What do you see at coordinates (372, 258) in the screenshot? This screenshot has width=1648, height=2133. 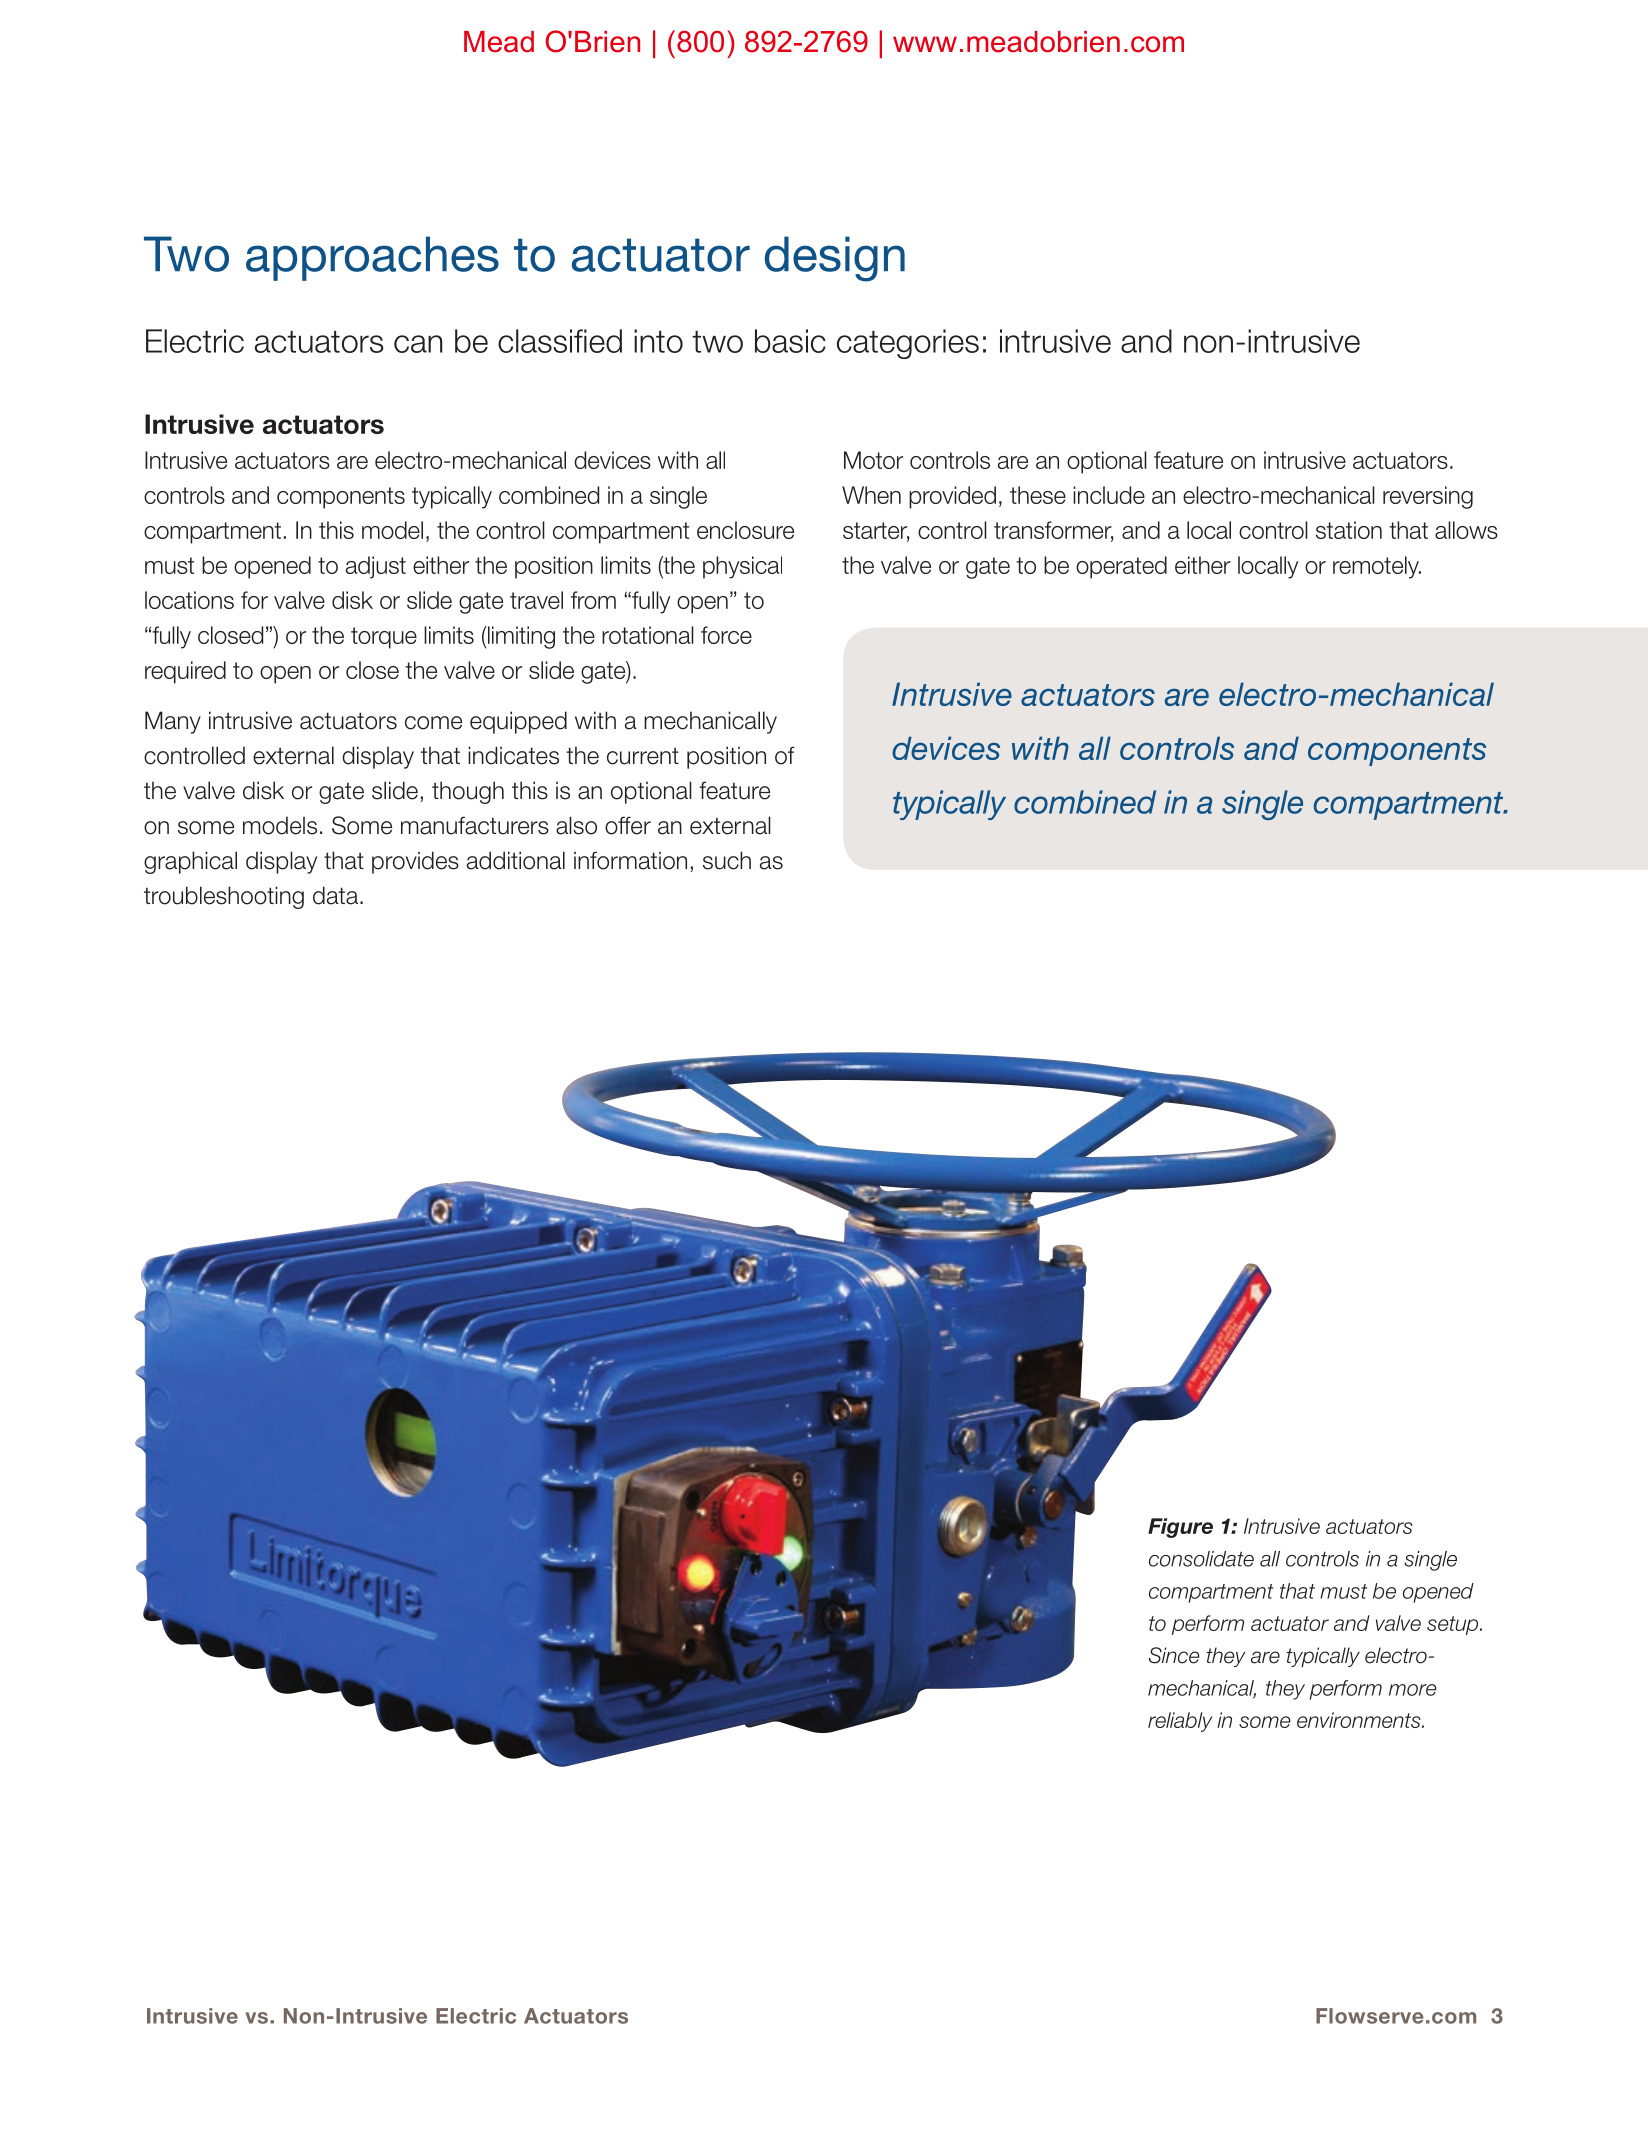 I see `approaches` at bounding box center [372, 258].
